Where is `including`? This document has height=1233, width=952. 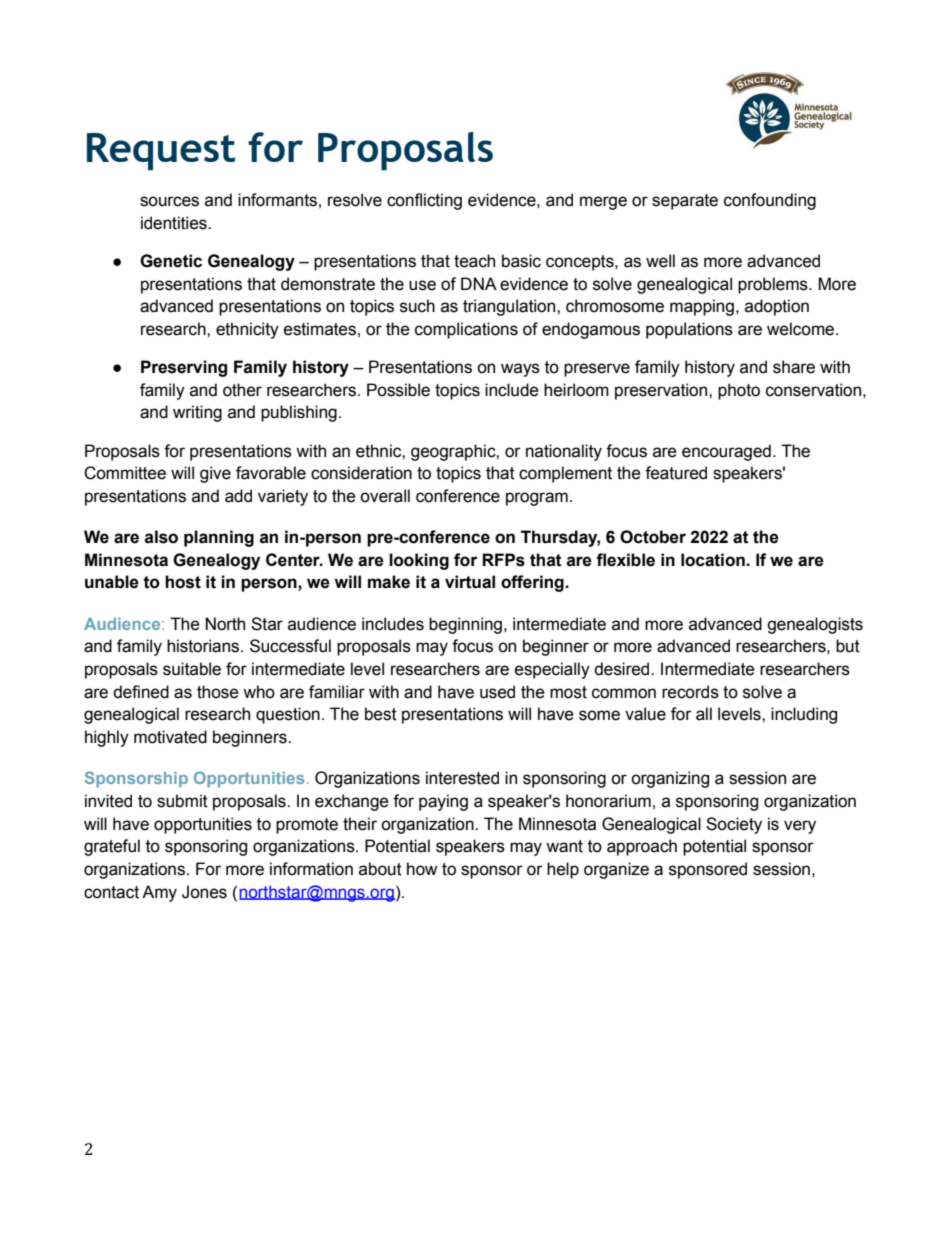 including is located at coordinates (804, 715).
